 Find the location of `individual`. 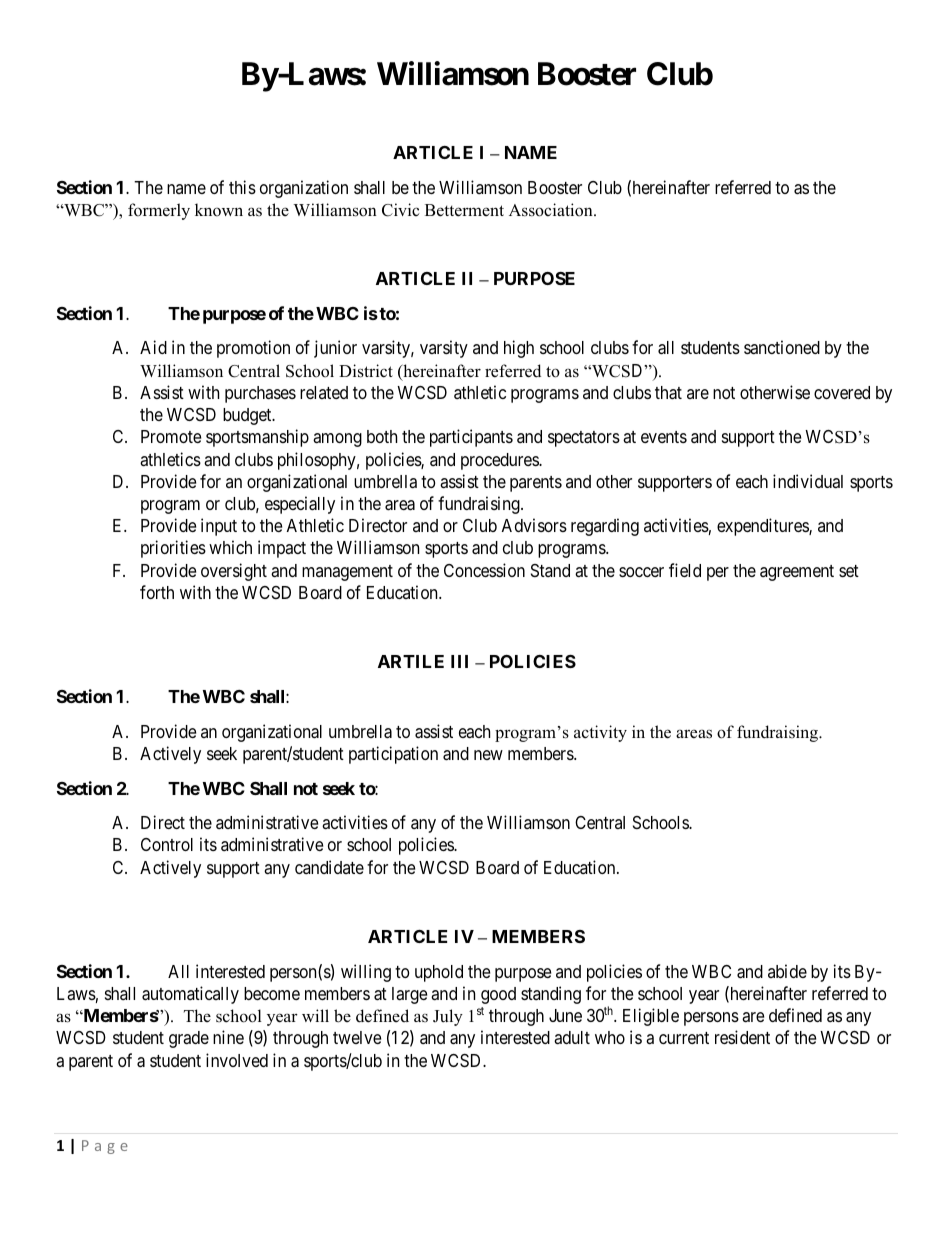

individual is located at coordinates (808, 481).
